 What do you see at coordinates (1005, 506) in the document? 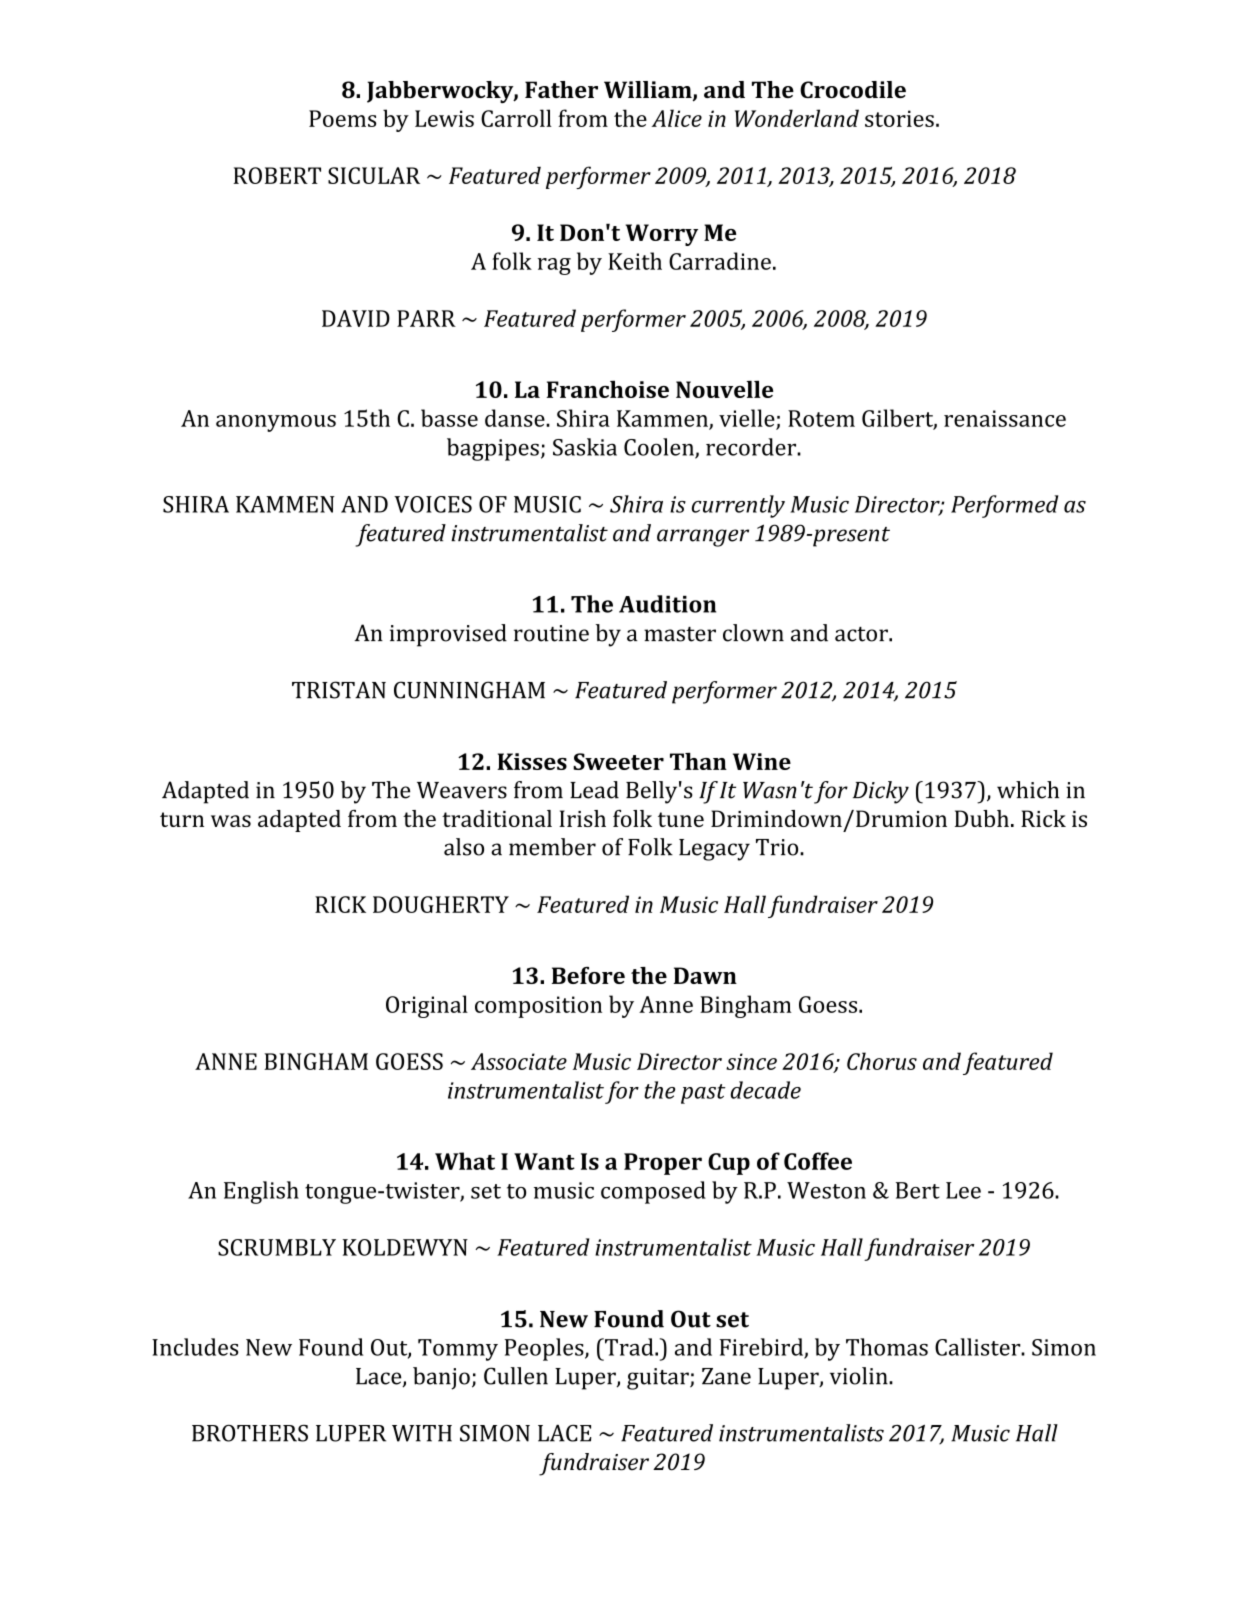
I see `Performed` at bounding box center [1005, 506].
